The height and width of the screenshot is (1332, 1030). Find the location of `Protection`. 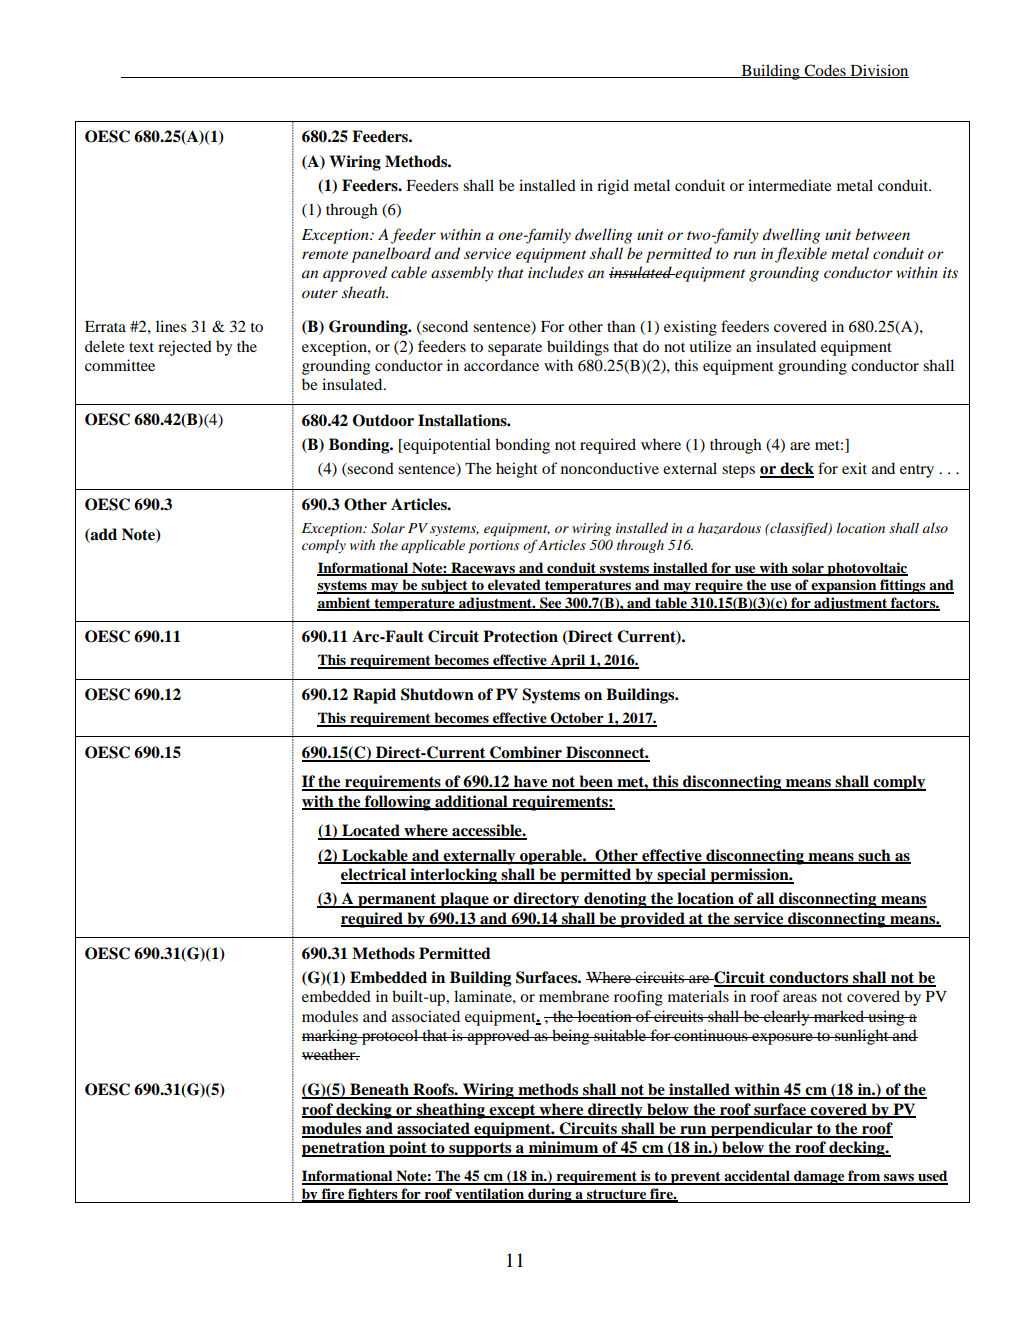

Protection is located at coordinates (520, 636).
